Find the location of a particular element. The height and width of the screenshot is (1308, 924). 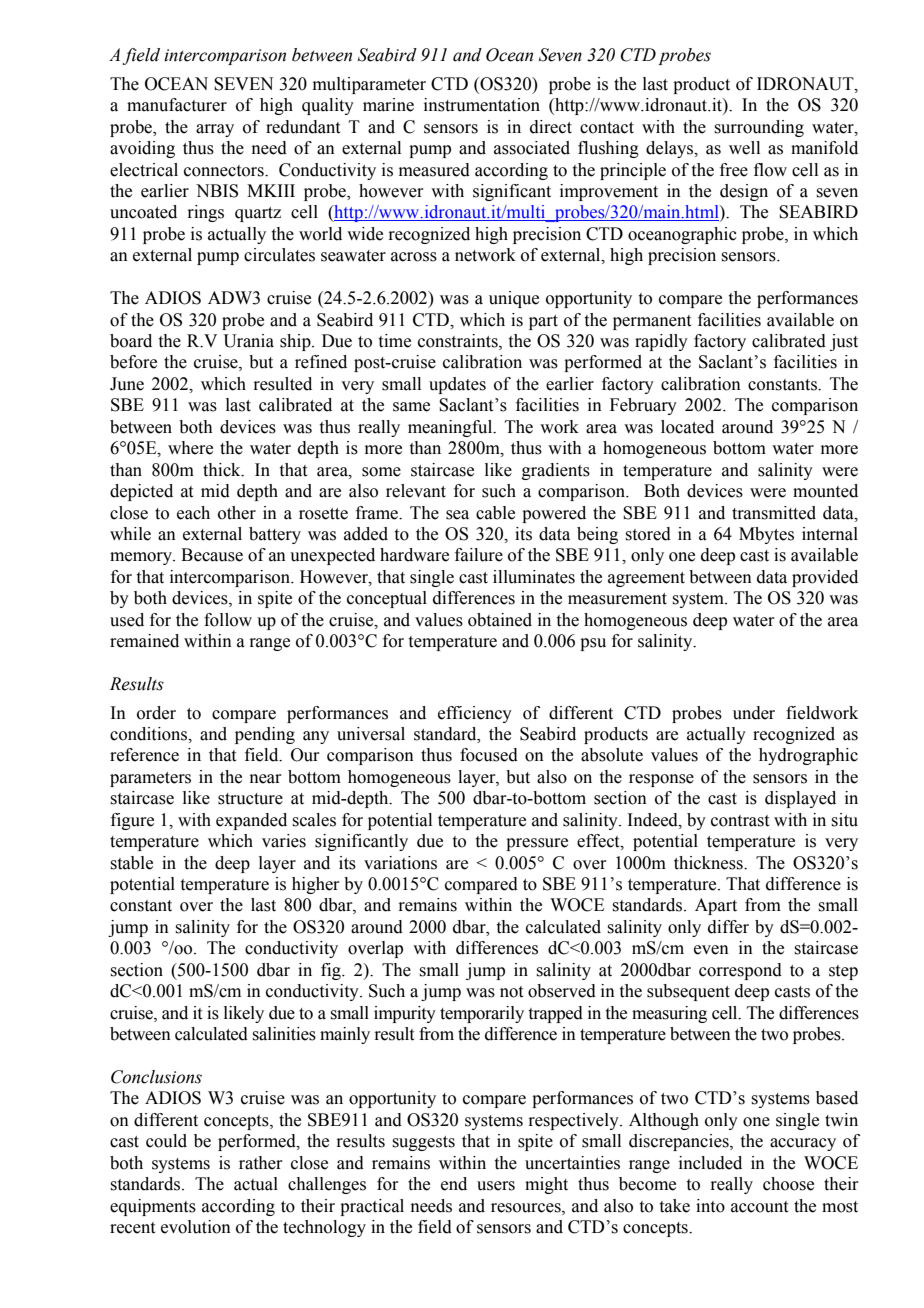

surrounding is located at coordinates (759, 128).
